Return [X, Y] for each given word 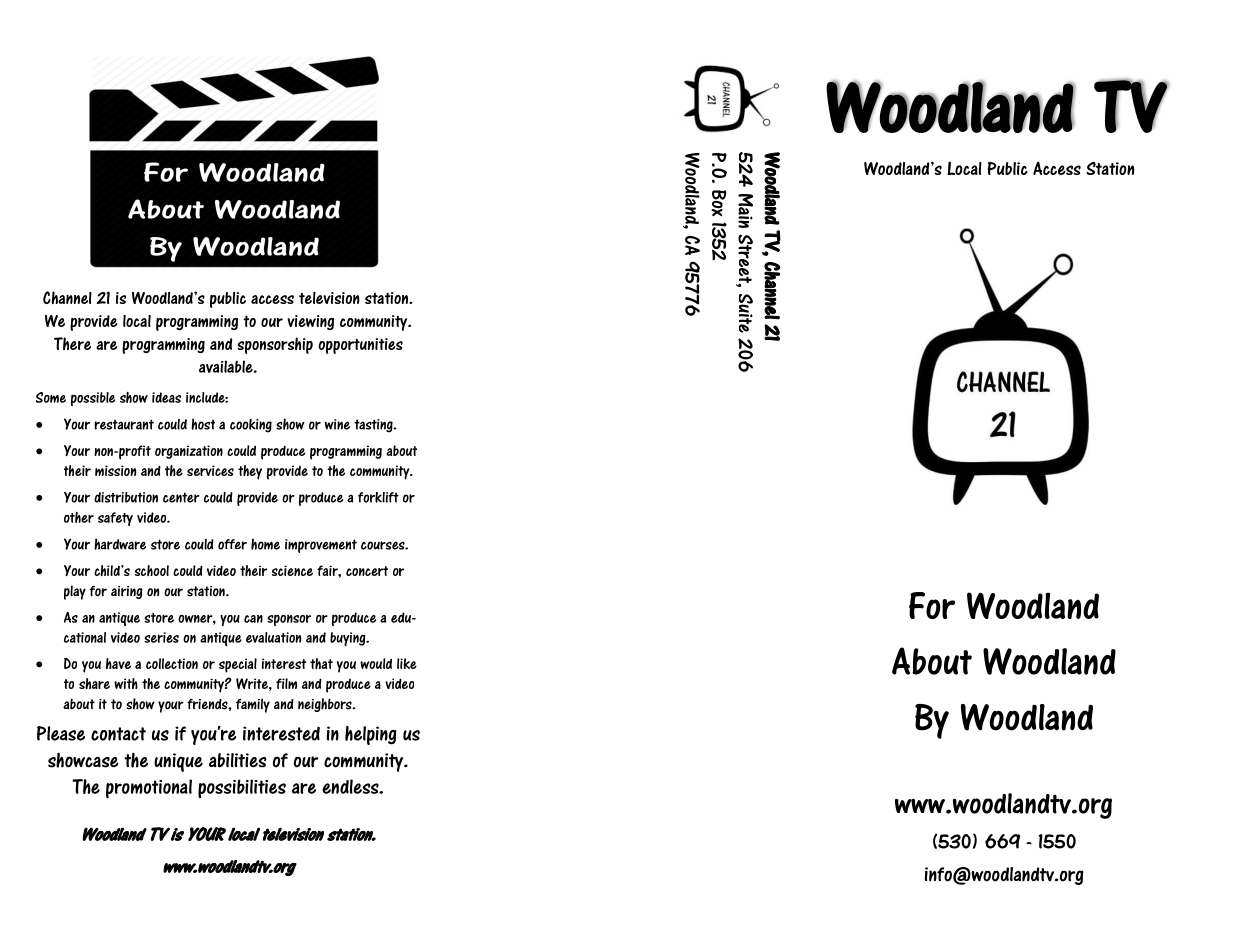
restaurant [124, 424]
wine [337, 424]
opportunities [360, 346]
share [94, 683]
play [75, 592]
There [72, 343]
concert [367, 571]
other [79, 517]
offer [232, 544]
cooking [251, 426]
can [253, 619]
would [376, 663]
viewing [310, 322]
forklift [378, 497]
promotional [149, 789]
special [238, 665]
